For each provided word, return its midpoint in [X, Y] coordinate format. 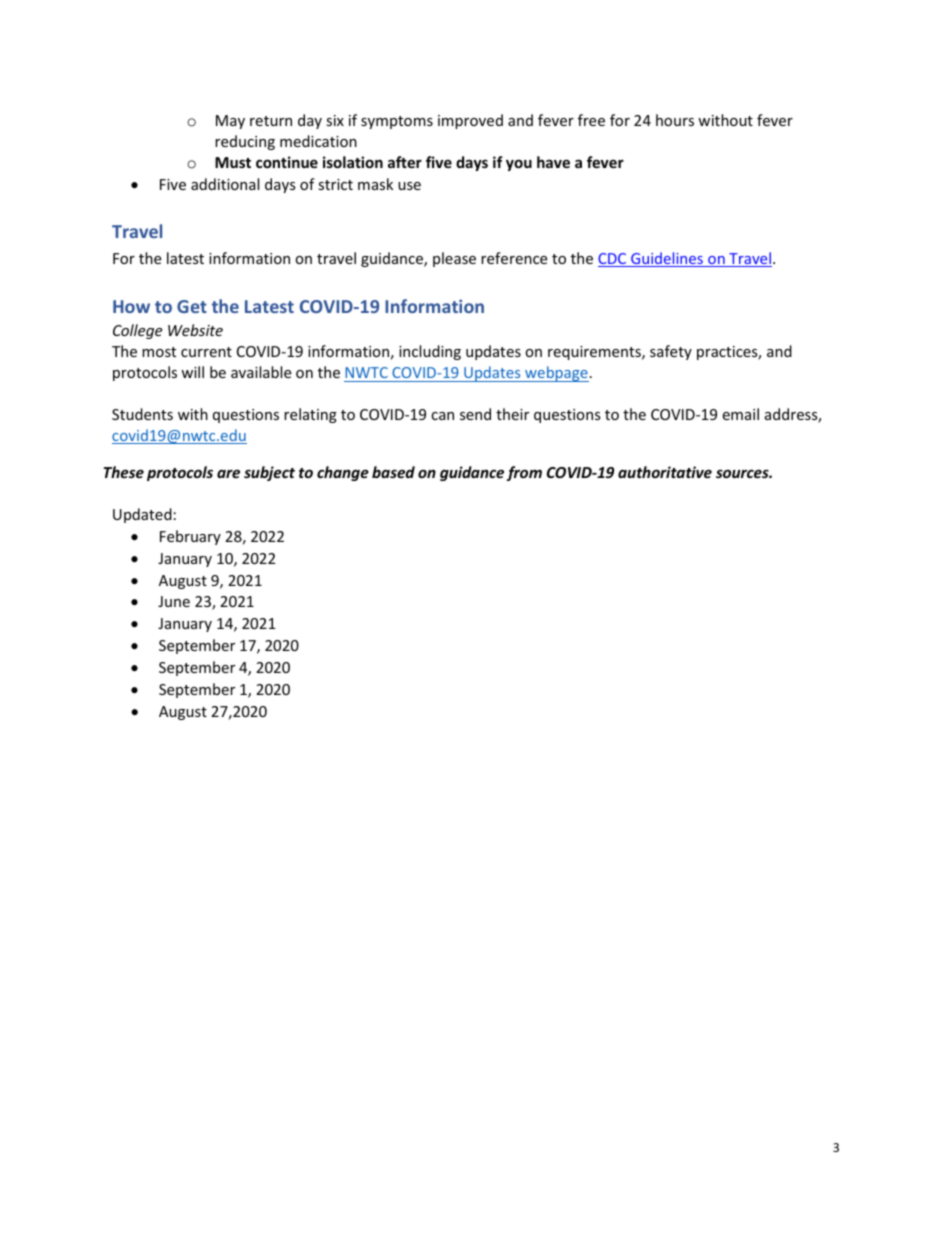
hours [675, 120]
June [174, 601]
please [454, 259]
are [228, 473]
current [206, 352]
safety [671, 352]
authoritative [665, 472]
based [393, 472]
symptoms [397, 122]
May [230, 122]
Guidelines [667, 259]
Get [192, 306]
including [430, 352]
